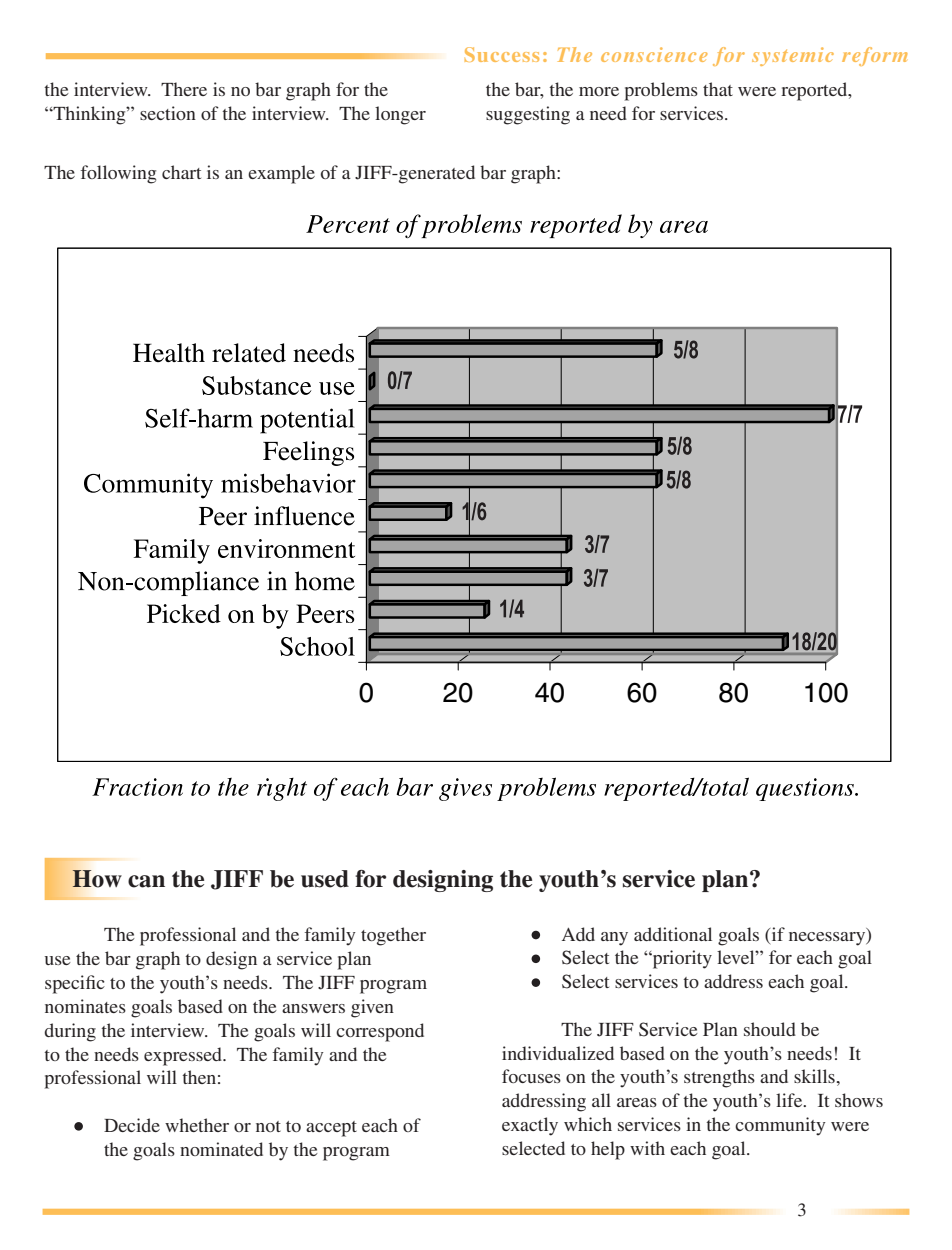 The width and height of the page is (952, 1250). Describe the element at coordinates (281, 174) in the page. I see `example` at that location.
